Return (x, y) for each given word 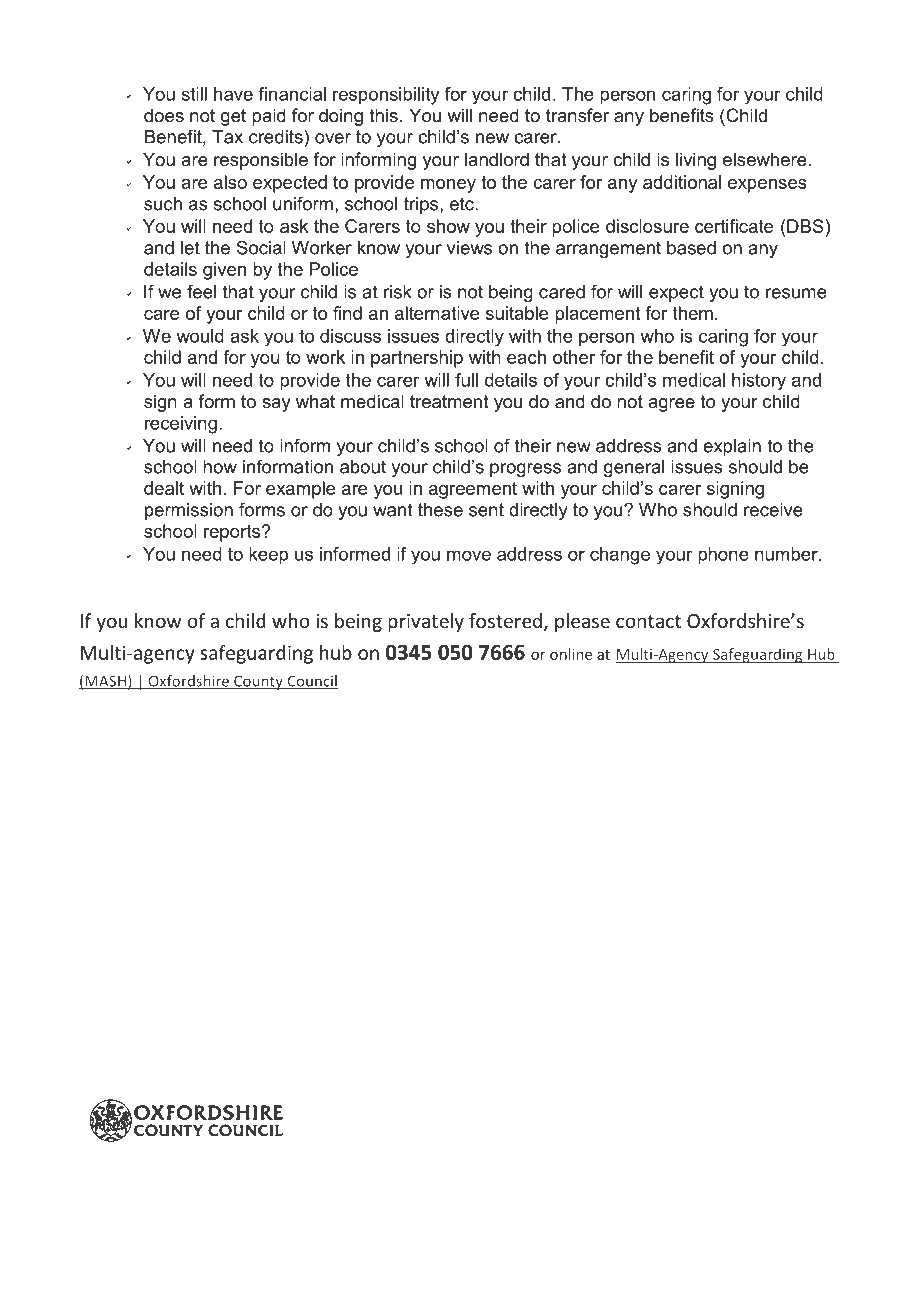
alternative (437, 313)
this (383, 115)
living (696, 161)
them (693, 313)
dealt (164, 488)
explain (732, 447)
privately (426, 622)
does (164, 115)
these (440, 510)
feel (201, 291)
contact (648, 621)
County (258, 682)
